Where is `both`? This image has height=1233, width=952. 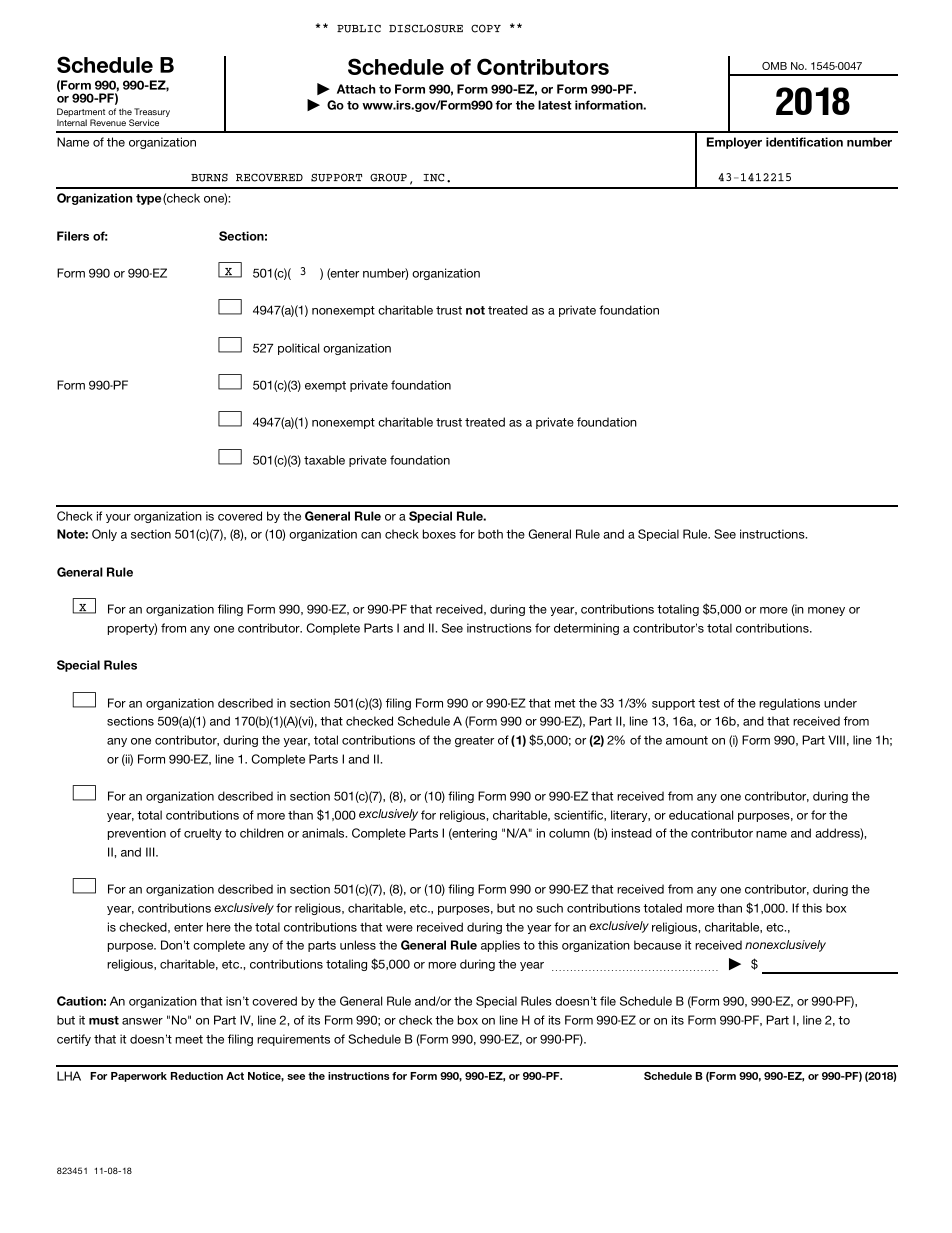
both is located at coordinates (490, 534).
